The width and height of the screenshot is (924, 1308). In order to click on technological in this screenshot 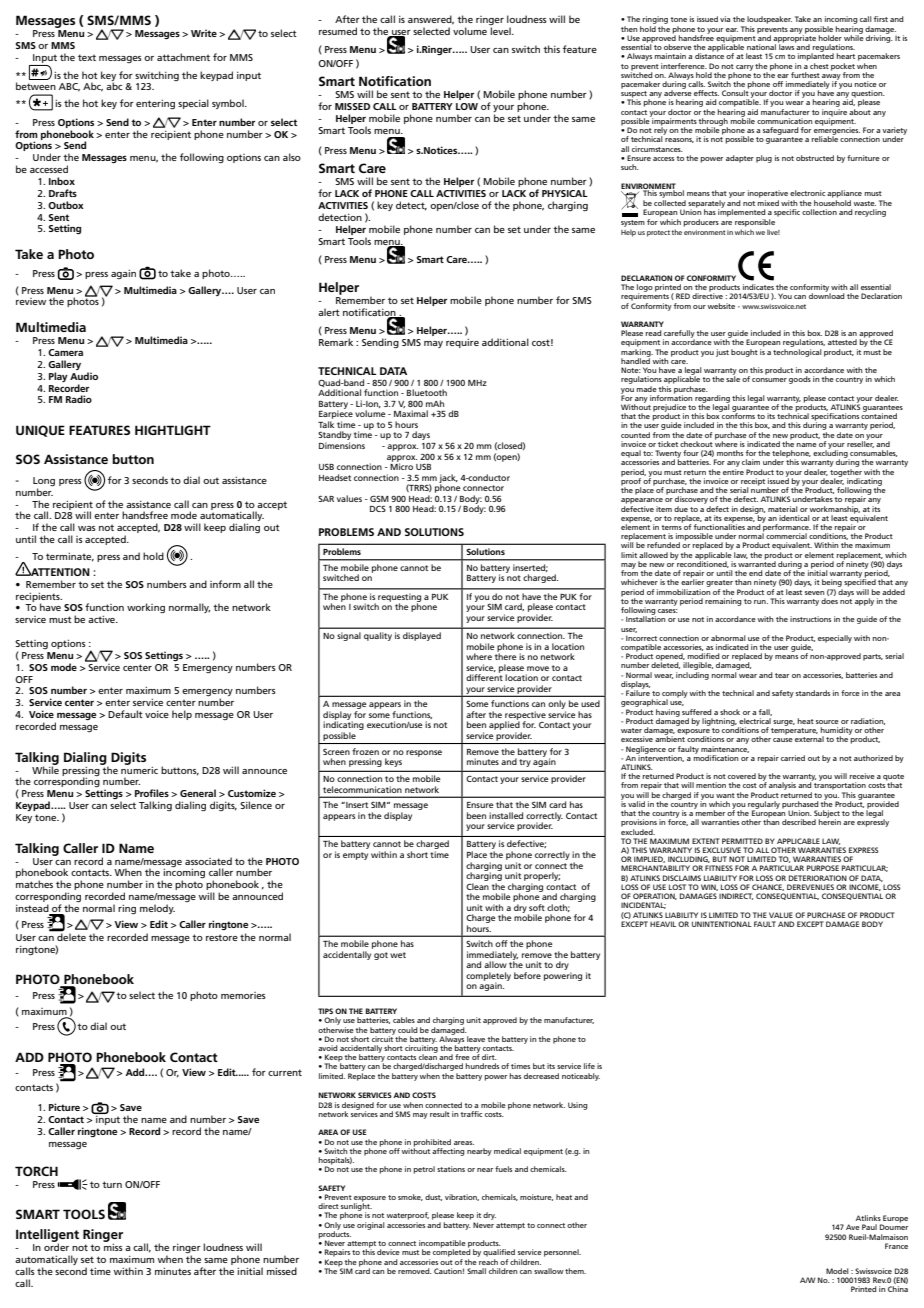, I will do `click(797, 351)`.
